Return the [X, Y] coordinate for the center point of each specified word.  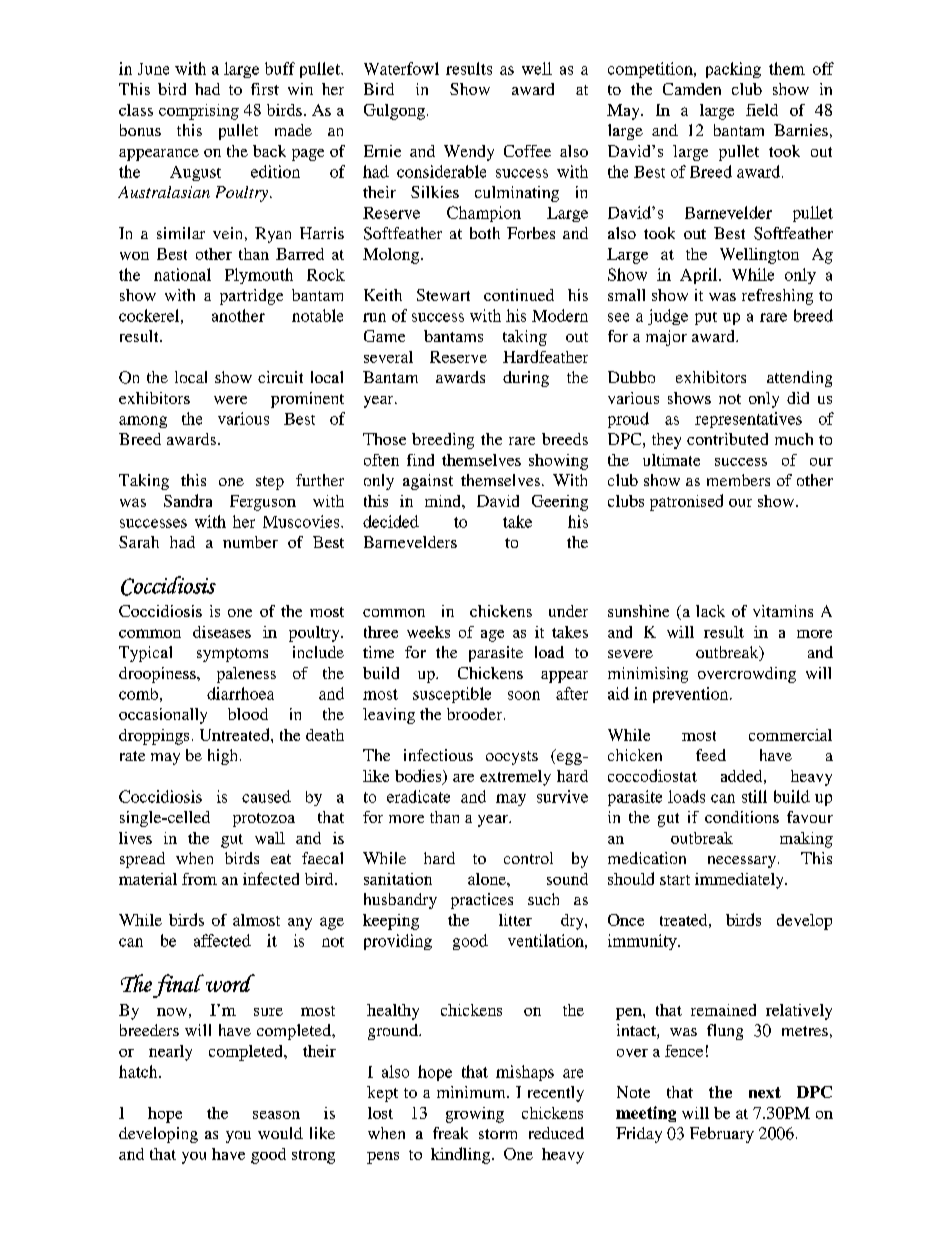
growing [475, 1115]
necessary [743, 862]
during [526, 379]
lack [710, 611]
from [199, 879]
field [762, 110]
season [276, 1115]
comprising [199, 112]
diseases [222, 632]
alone [488, 879]
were [230, 400]
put [706, 318]
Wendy [469, 153]
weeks [428, 632]
